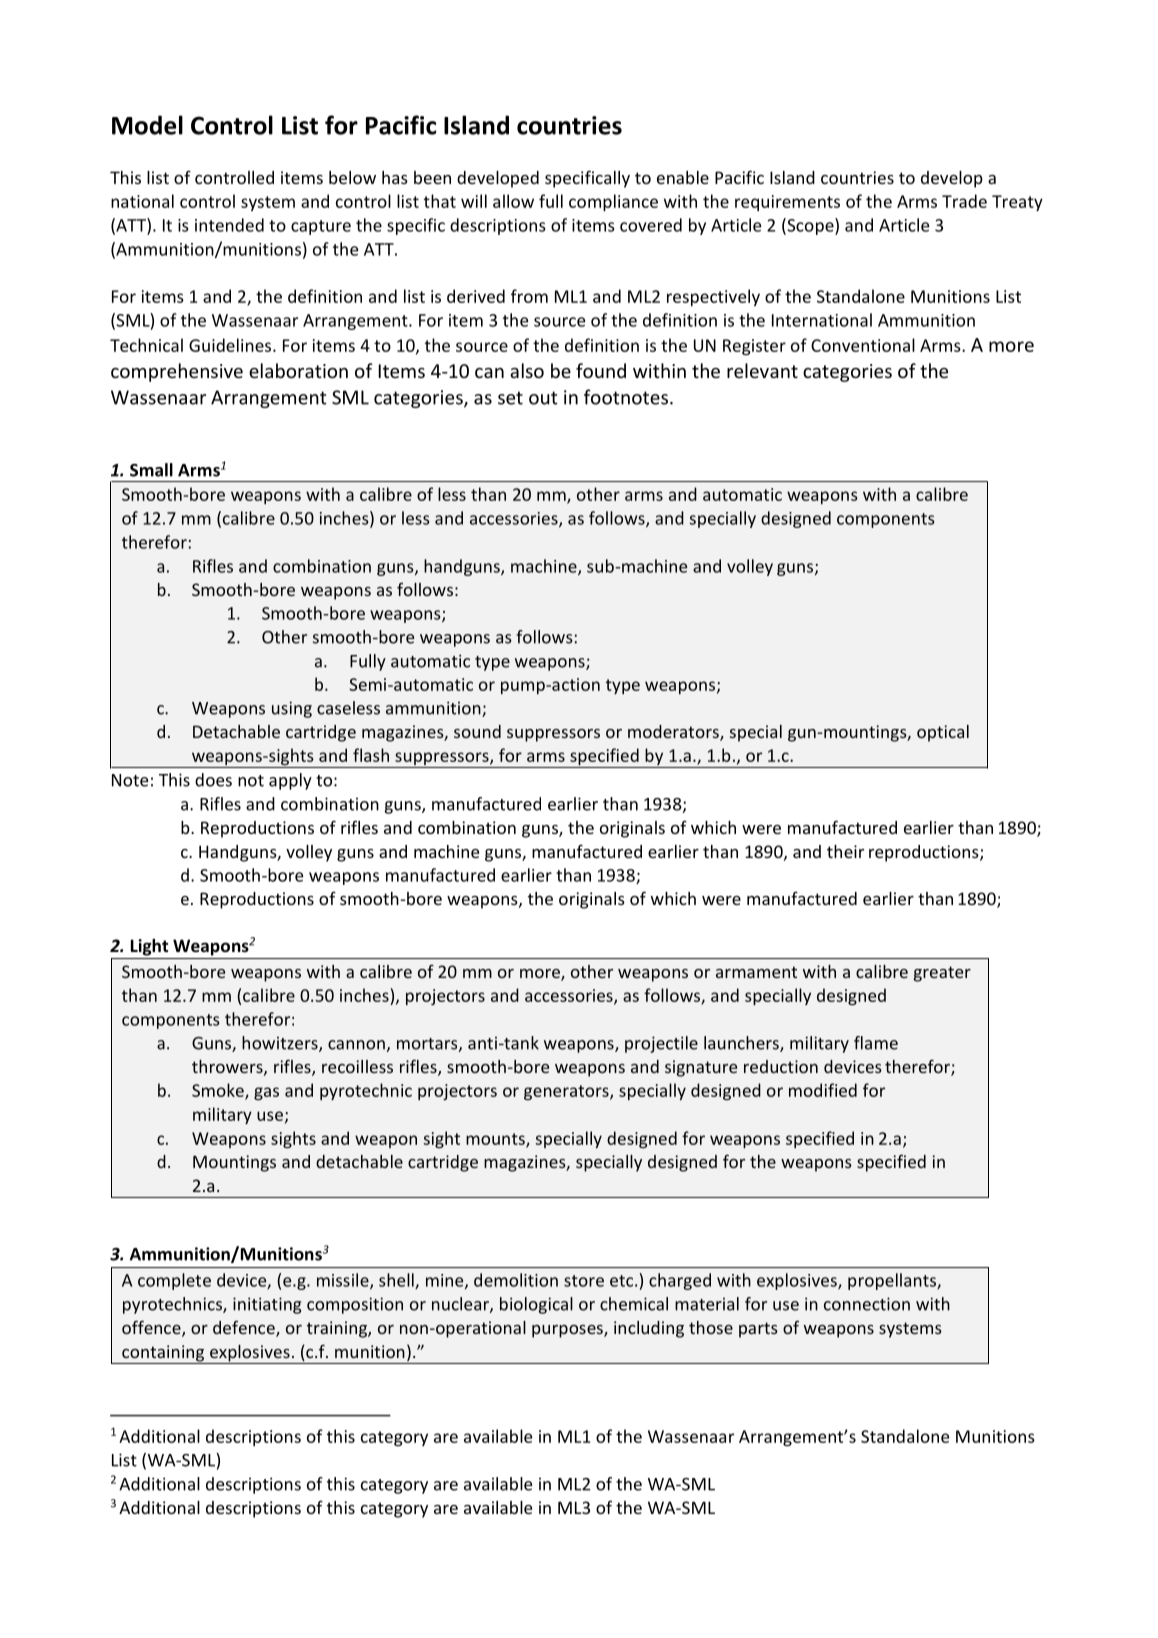  Describe the element at coordinates (613, 202) in the page. I see `compliance` at that location.
